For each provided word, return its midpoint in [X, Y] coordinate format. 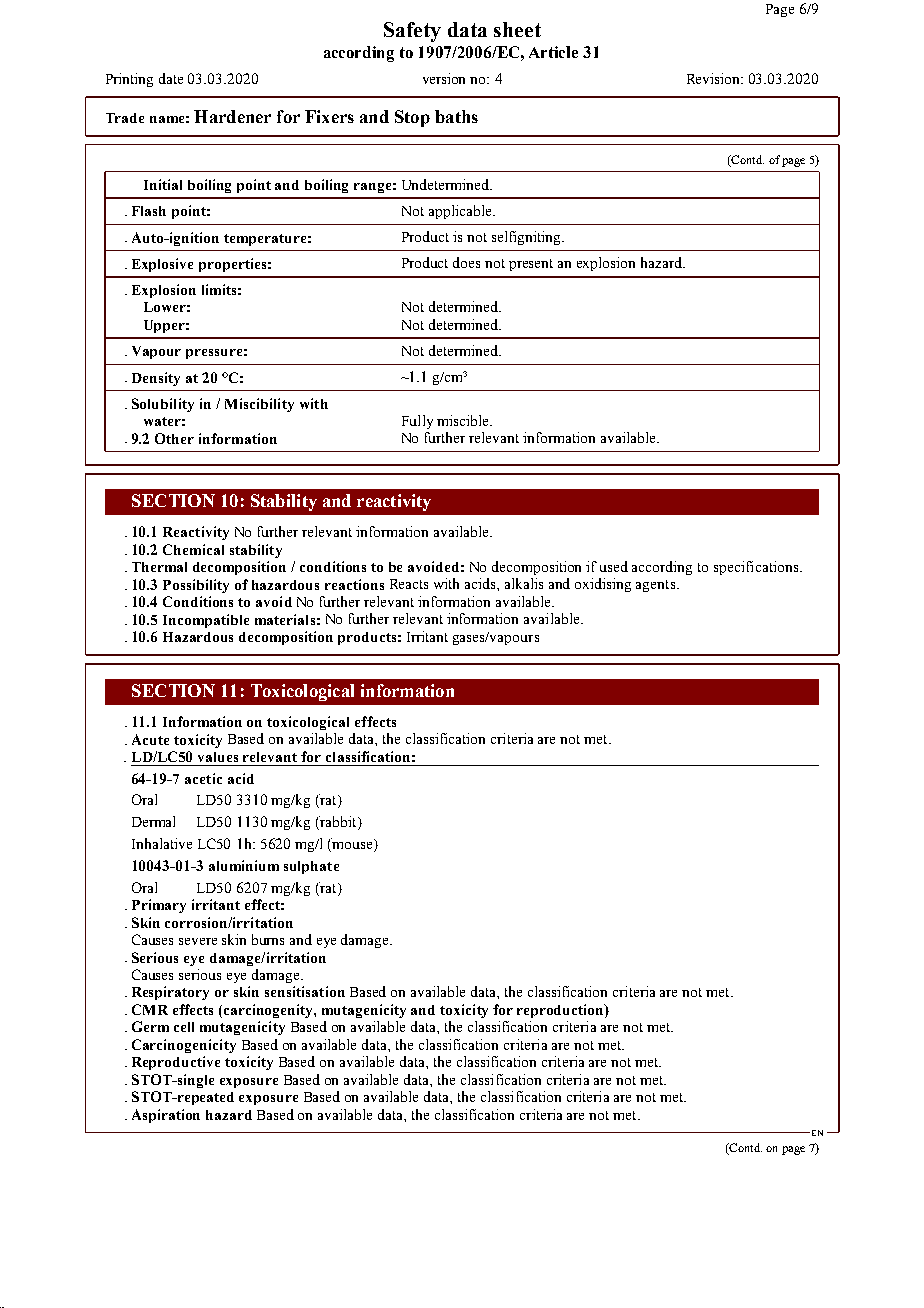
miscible [464, 420]
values [218, 757]
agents [657, 586]
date [171, 78]
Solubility [163, 405]
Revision [715, 78]
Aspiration [166, 1116]
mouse [353, 847]
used [614, 566]
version [444, 78]
